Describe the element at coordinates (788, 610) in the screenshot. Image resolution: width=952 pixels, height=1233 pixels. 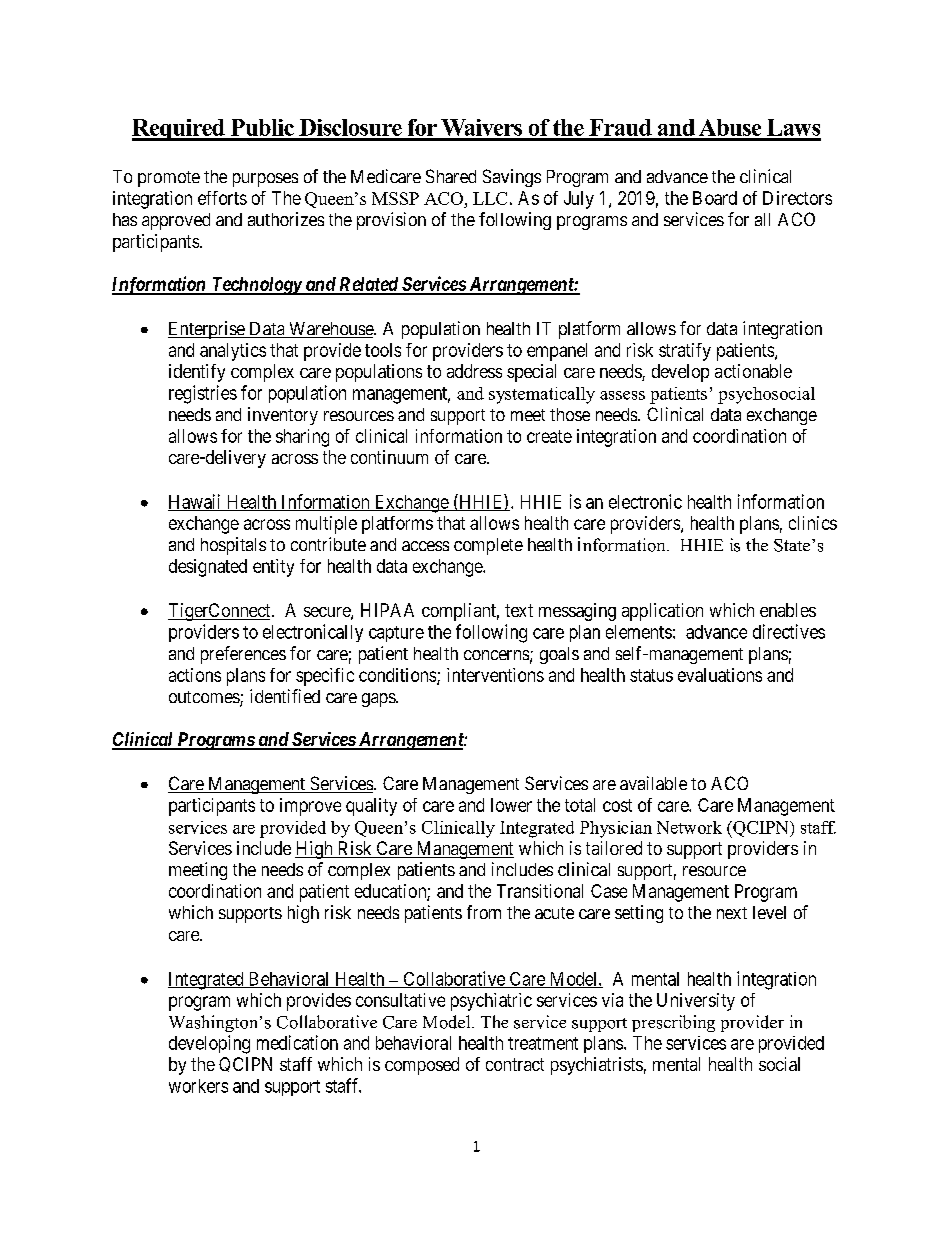
I see `enables` at that location.
